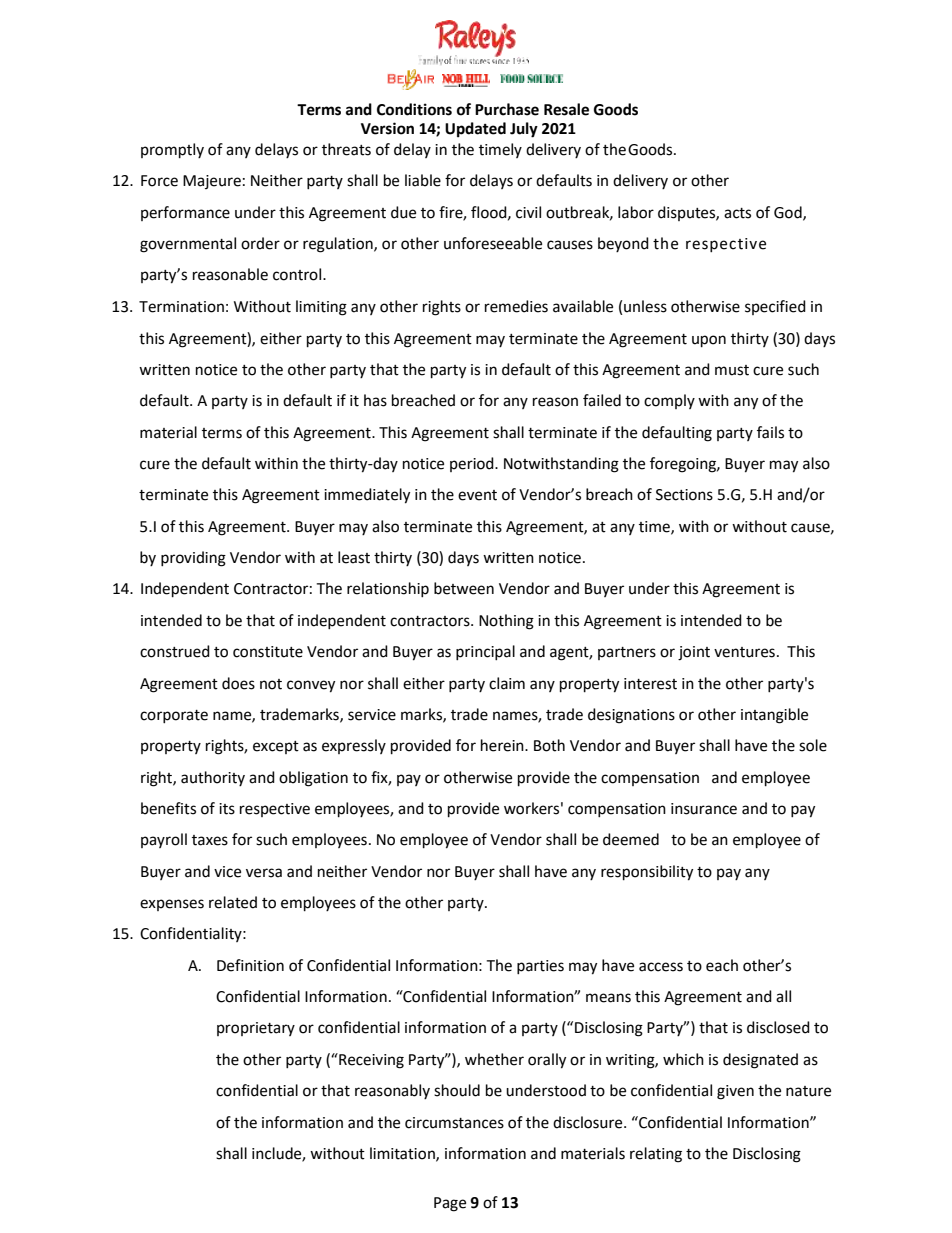 Image resolution: width=952 pixels, height=1233 pixels. Describe the element at coordinates (732, 370) in the image. I see `must` at that location.
